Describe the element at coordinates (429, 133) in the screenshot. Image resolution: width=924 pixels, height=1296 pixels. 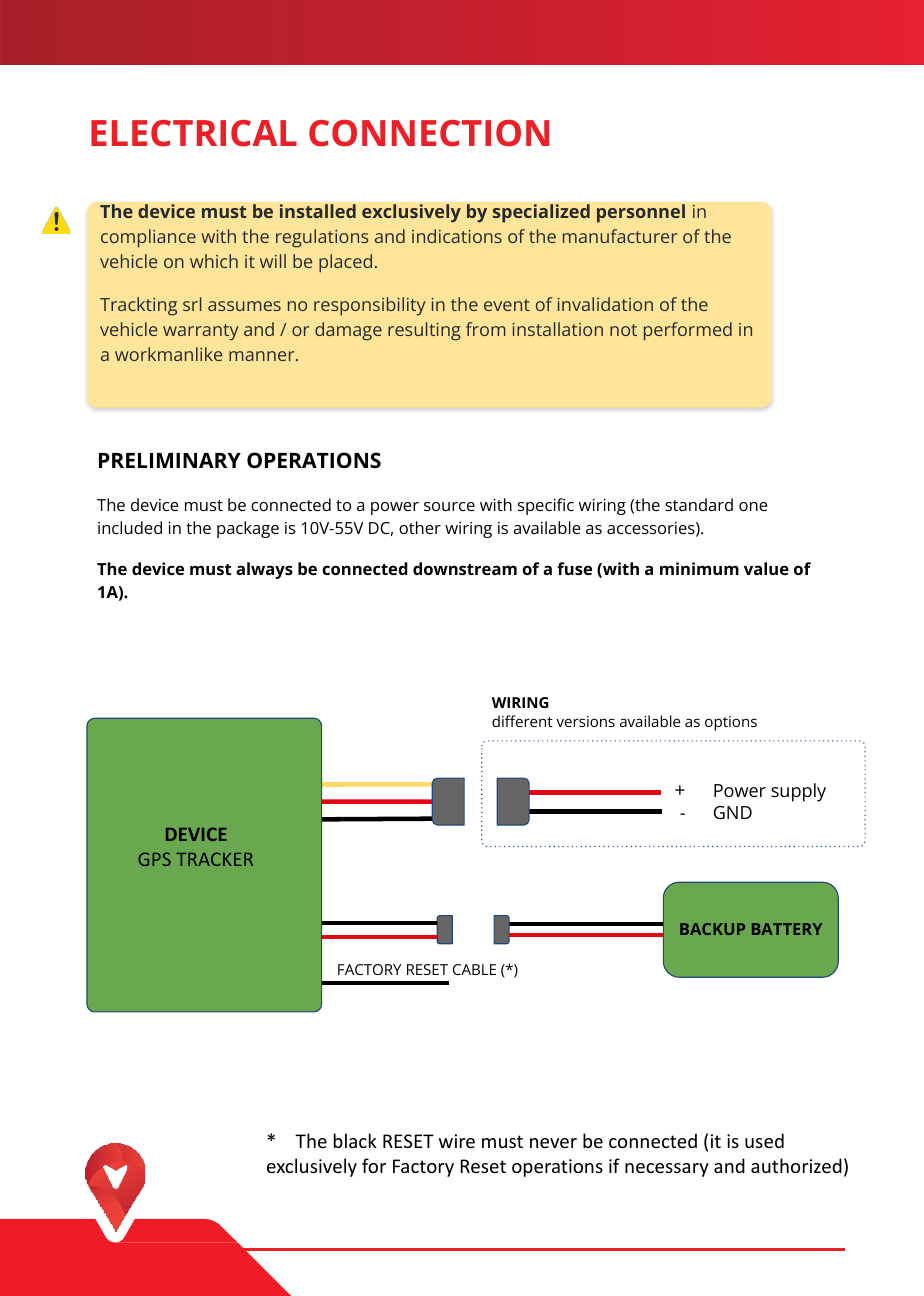
I see `CONNECTION` at that location.
